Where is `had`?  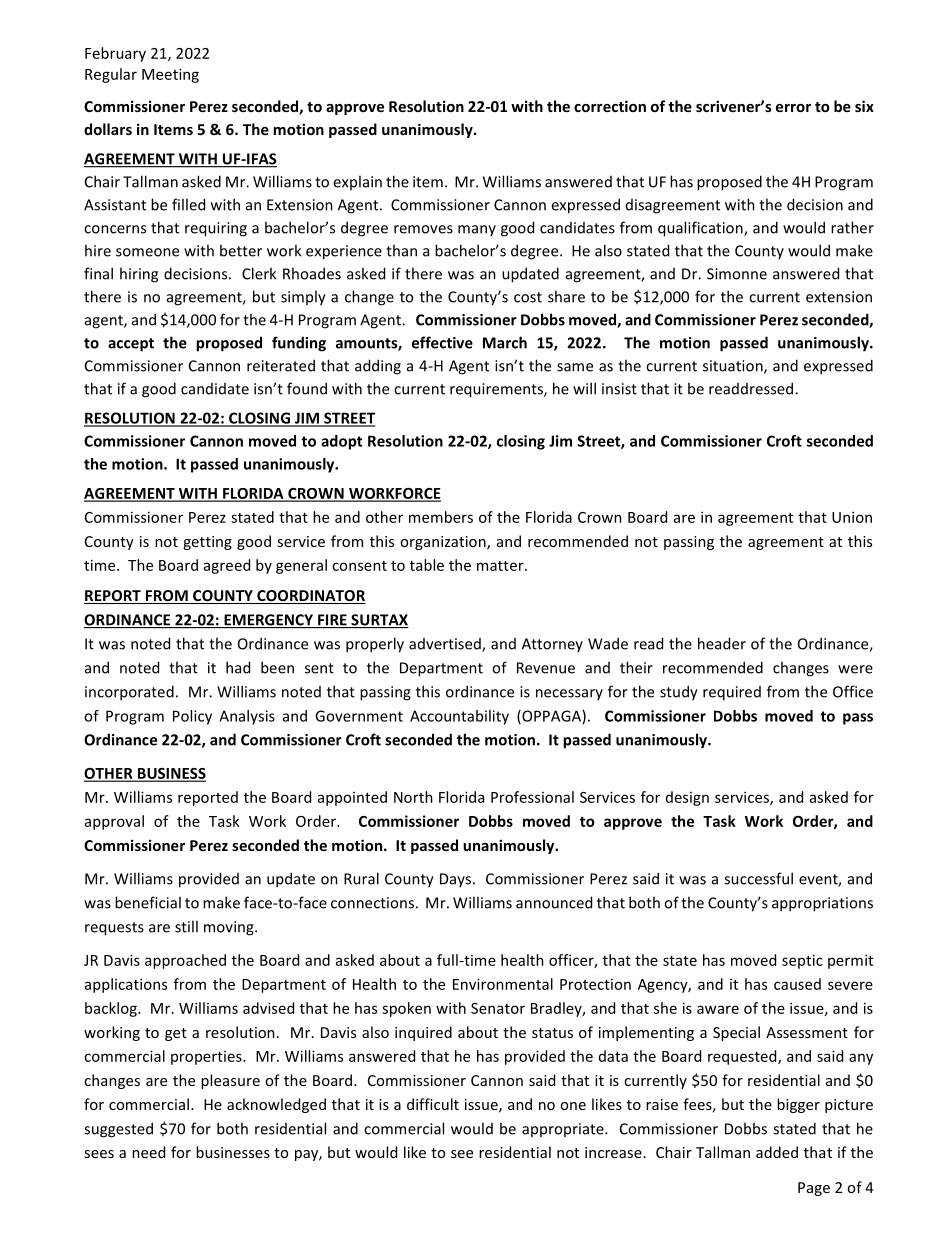 had is located at coordinates (238, 667).
